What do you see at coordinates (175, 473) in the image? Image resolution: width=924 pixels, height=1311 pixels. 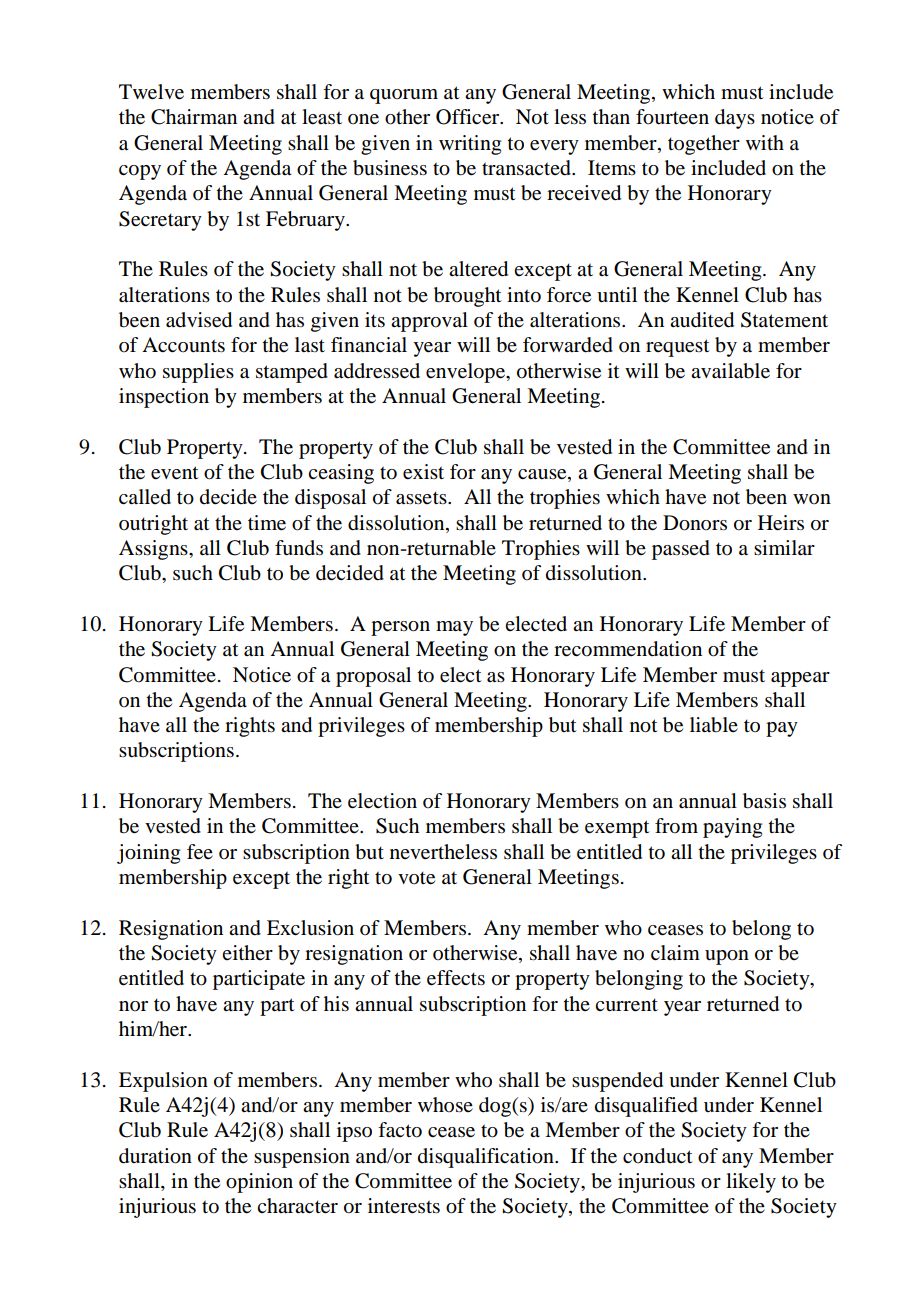 I see `event` at bounding box center [175, 473].
